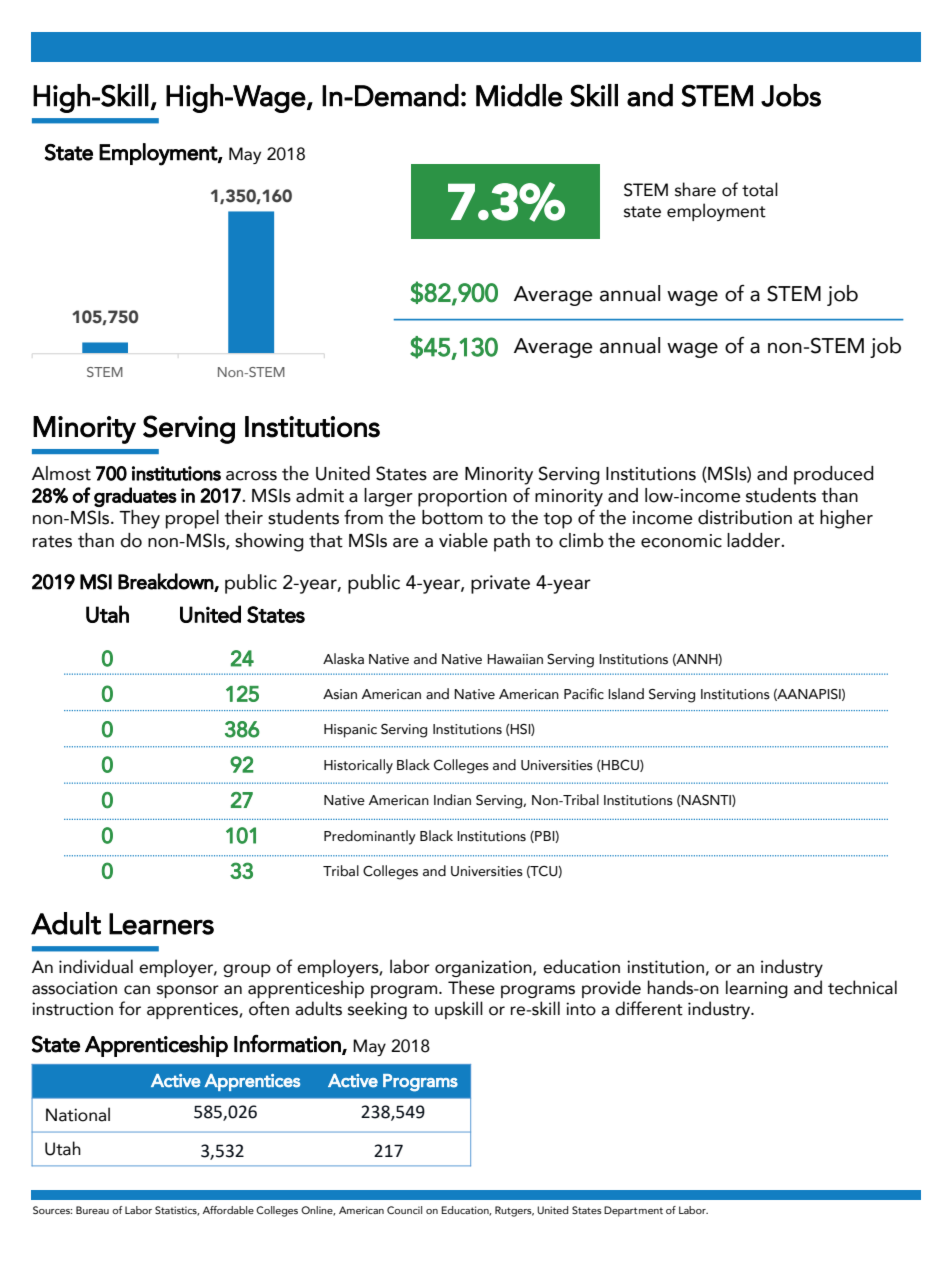  What do you see at coordinates (626, 694) in the page?
I see `Island` at bounding box center [626, 694].
